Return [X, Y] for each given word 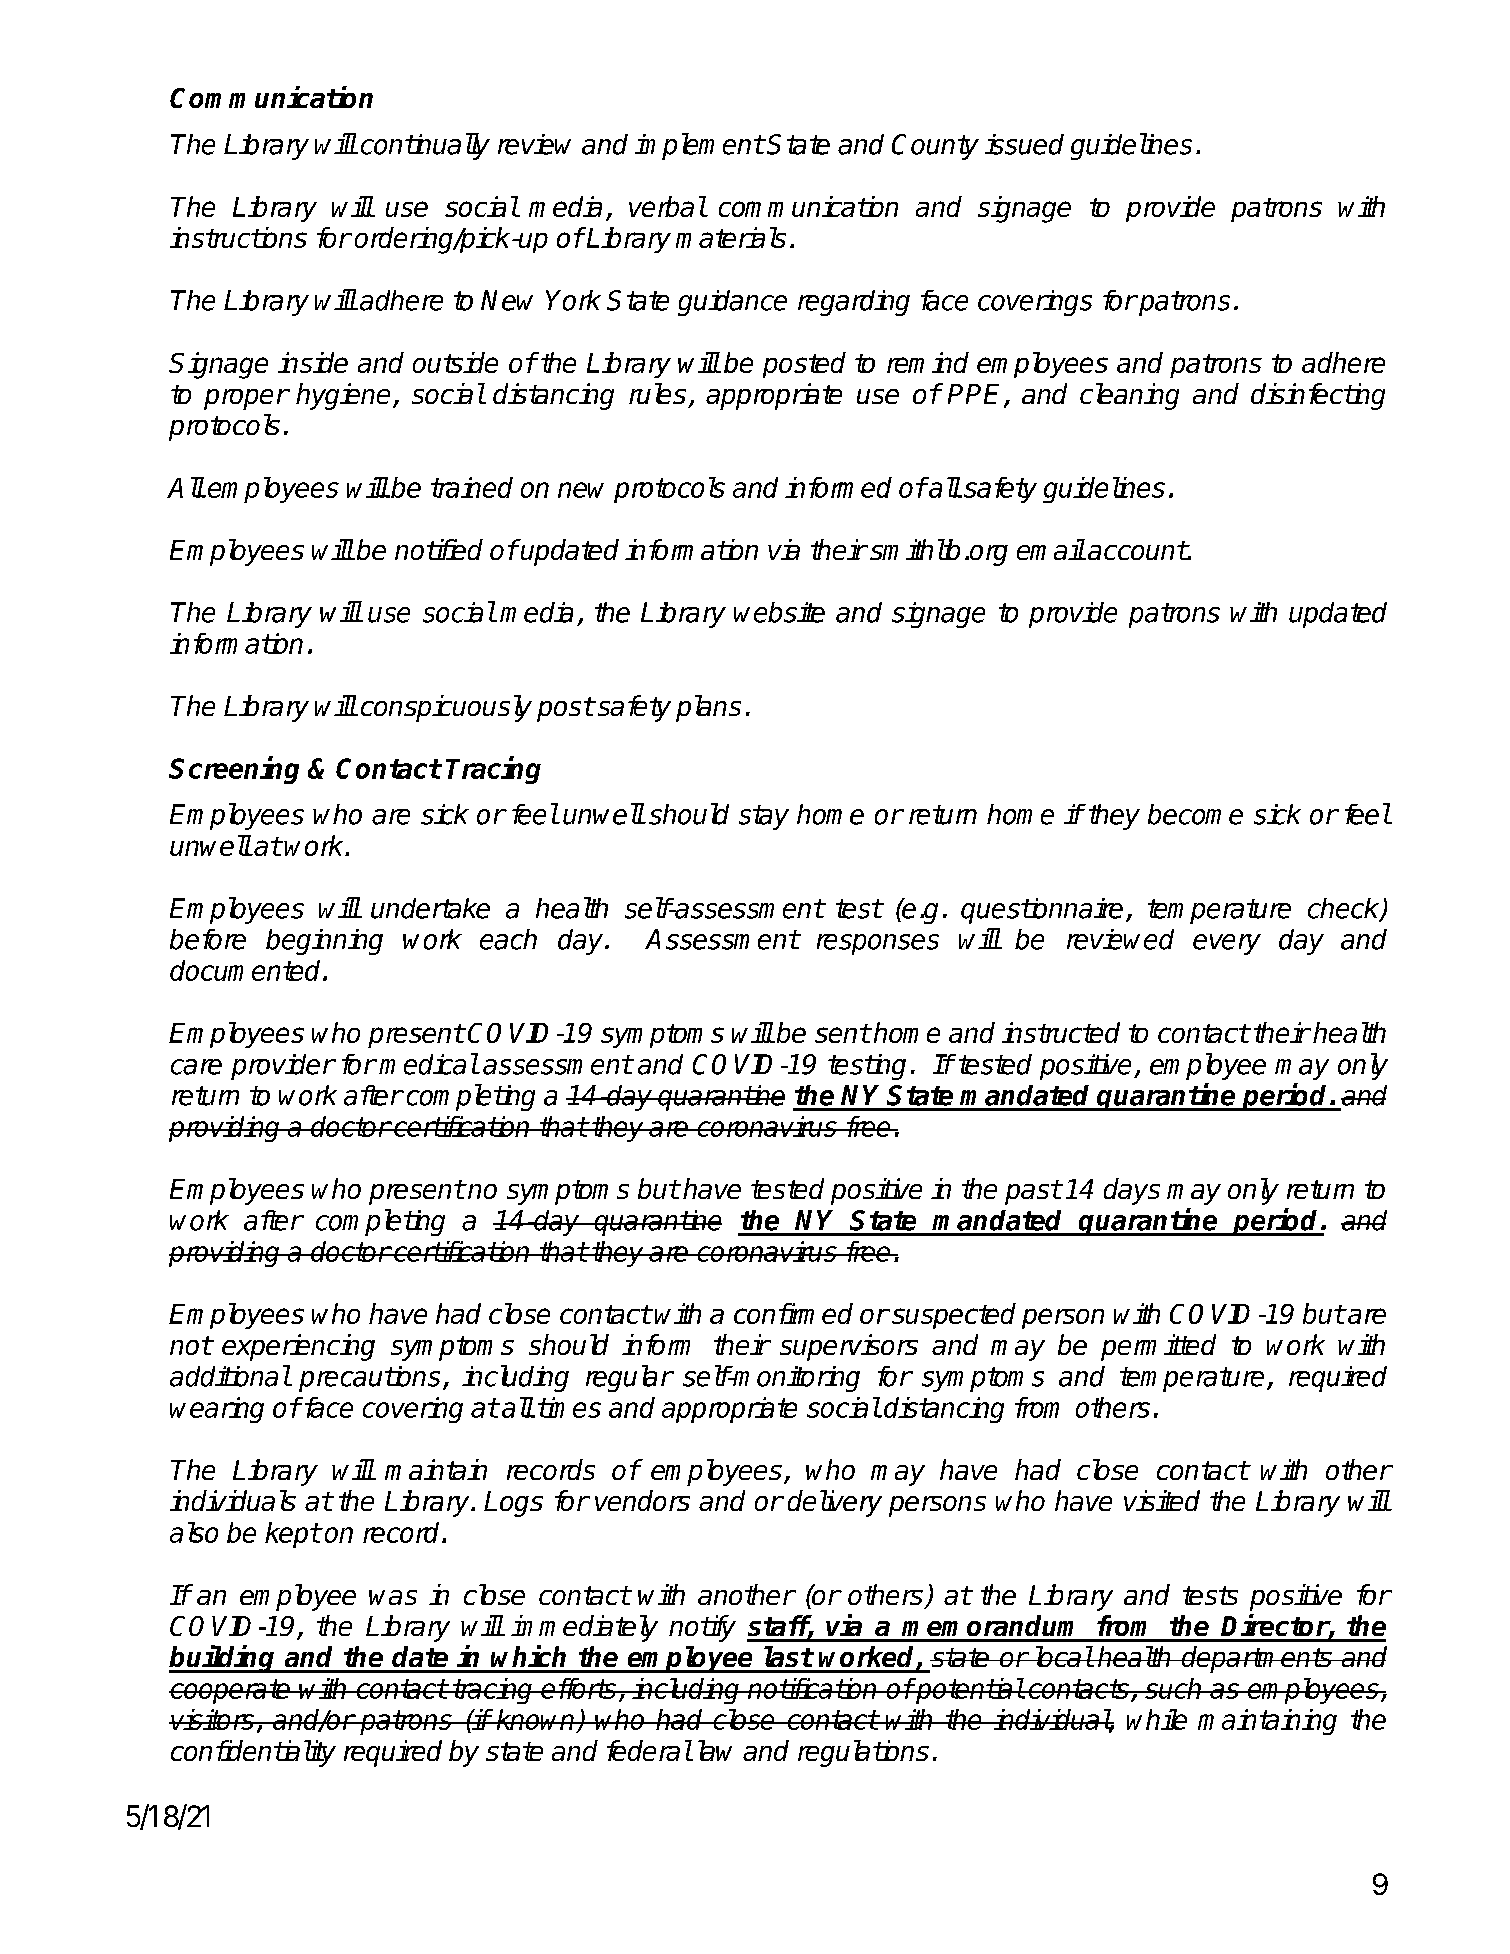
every [1227, 944]
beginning [324, 942]
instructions [238, 237]
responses [878, 944]
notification [813, 1688]
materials [731, 237]
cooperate [231, 1691]
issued [1024, 144]
